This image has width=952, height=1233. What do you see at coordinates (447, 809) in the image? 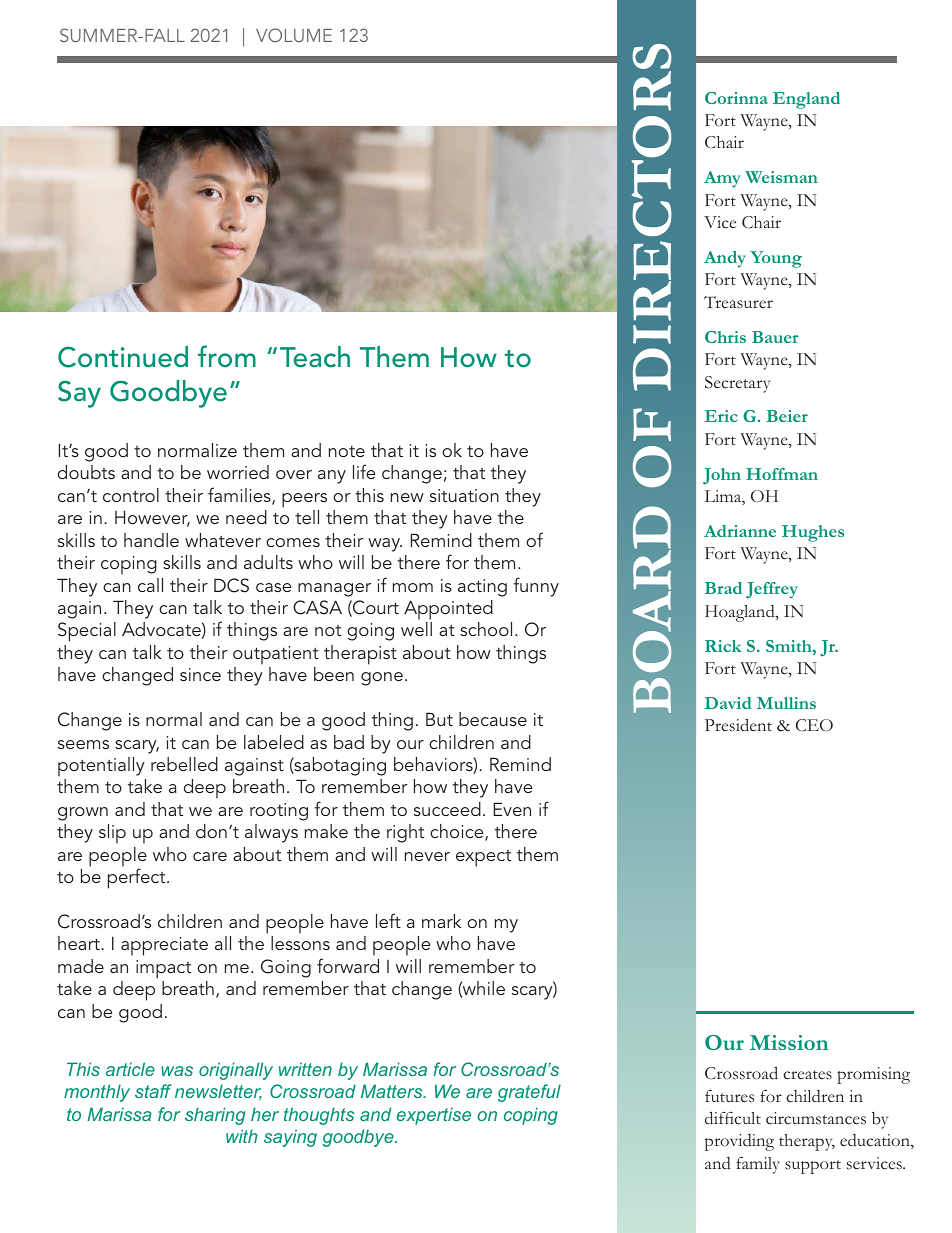
I see `succeed` at bounding box center [447, 809].
